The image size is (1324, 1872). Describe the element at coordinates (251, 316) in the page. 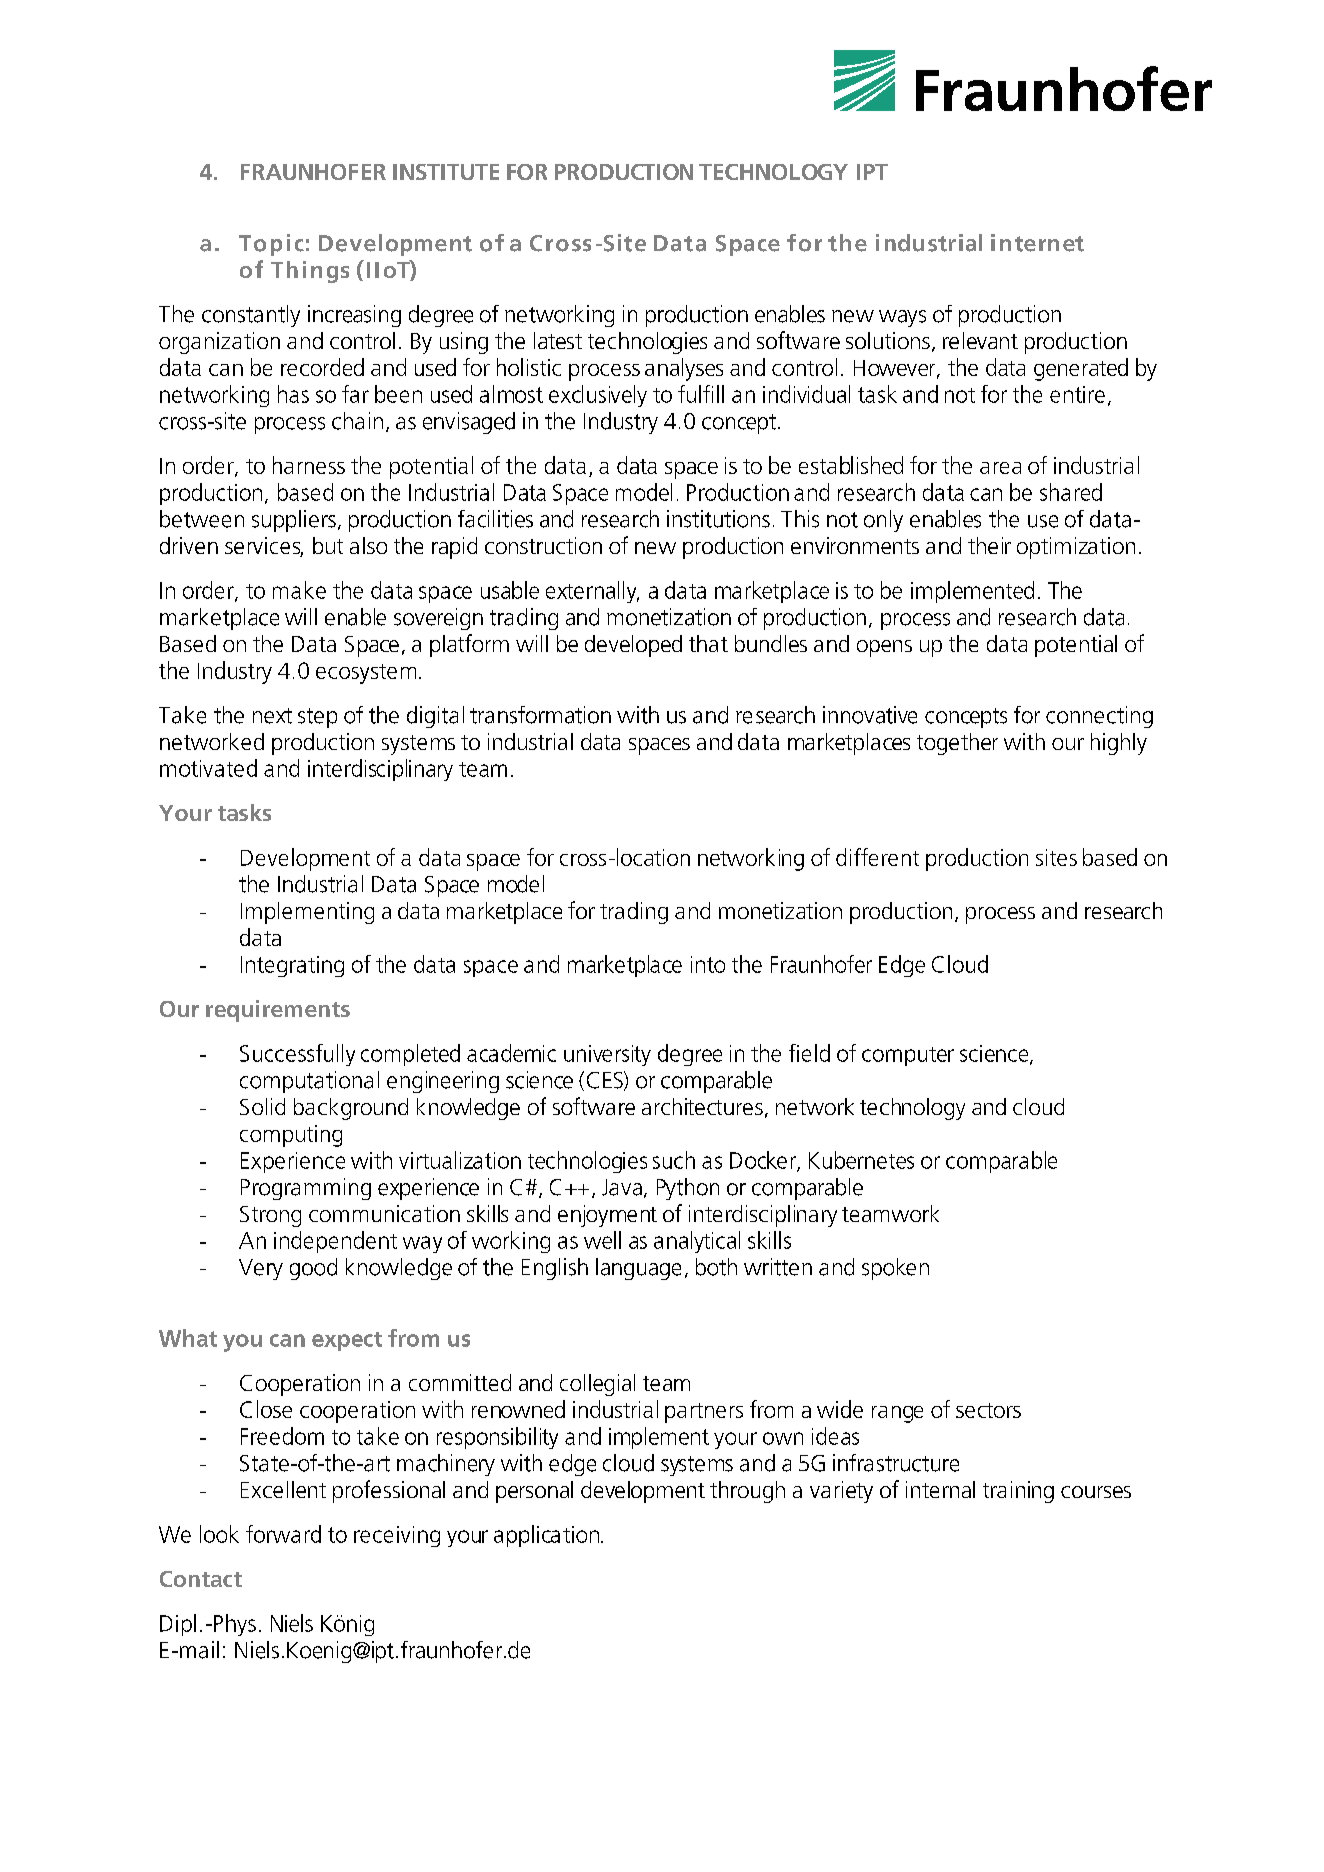

I see `constantly` at that location.
